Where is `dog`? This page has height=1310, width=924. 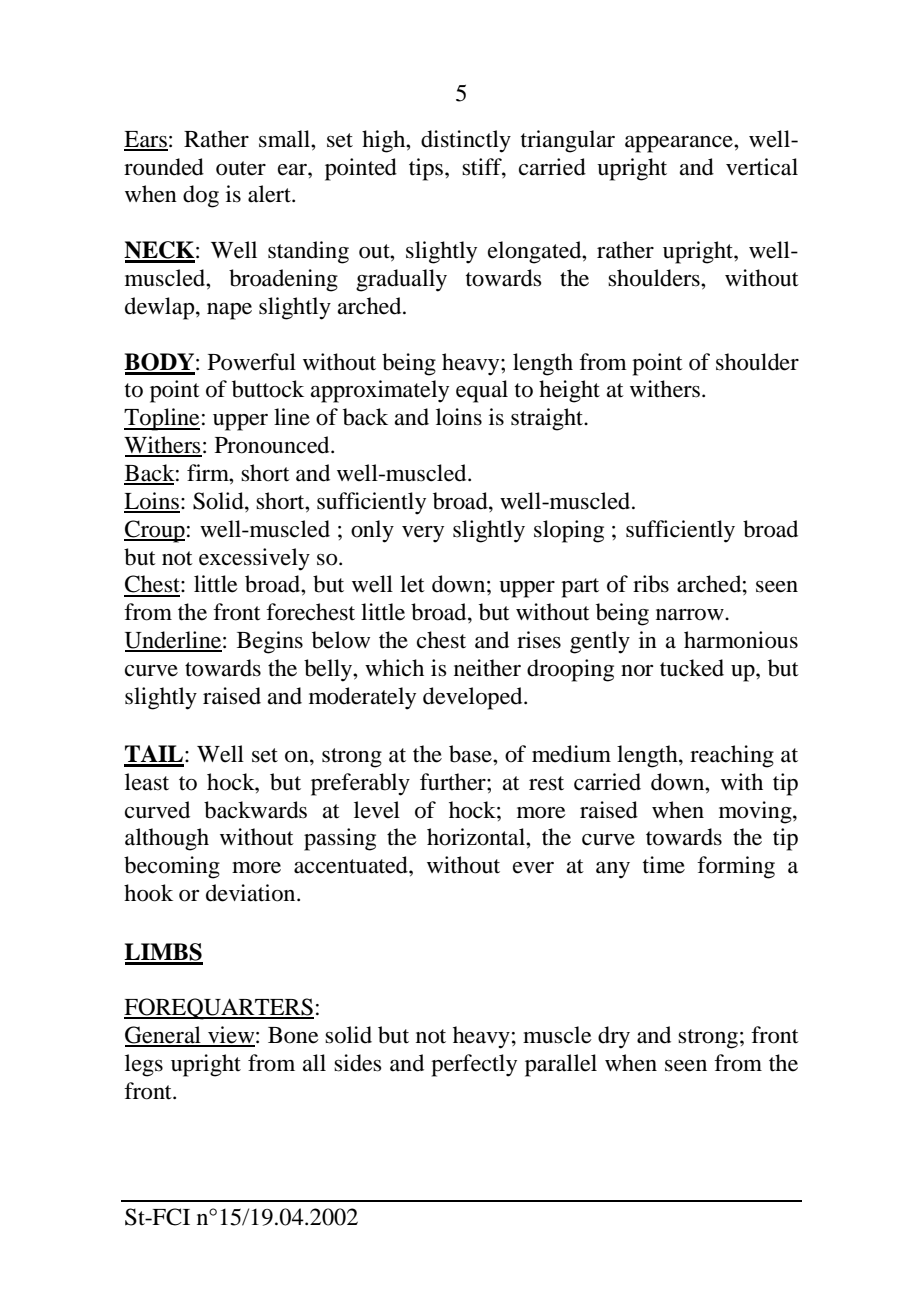
dog is located at coordinates (201, 196).
